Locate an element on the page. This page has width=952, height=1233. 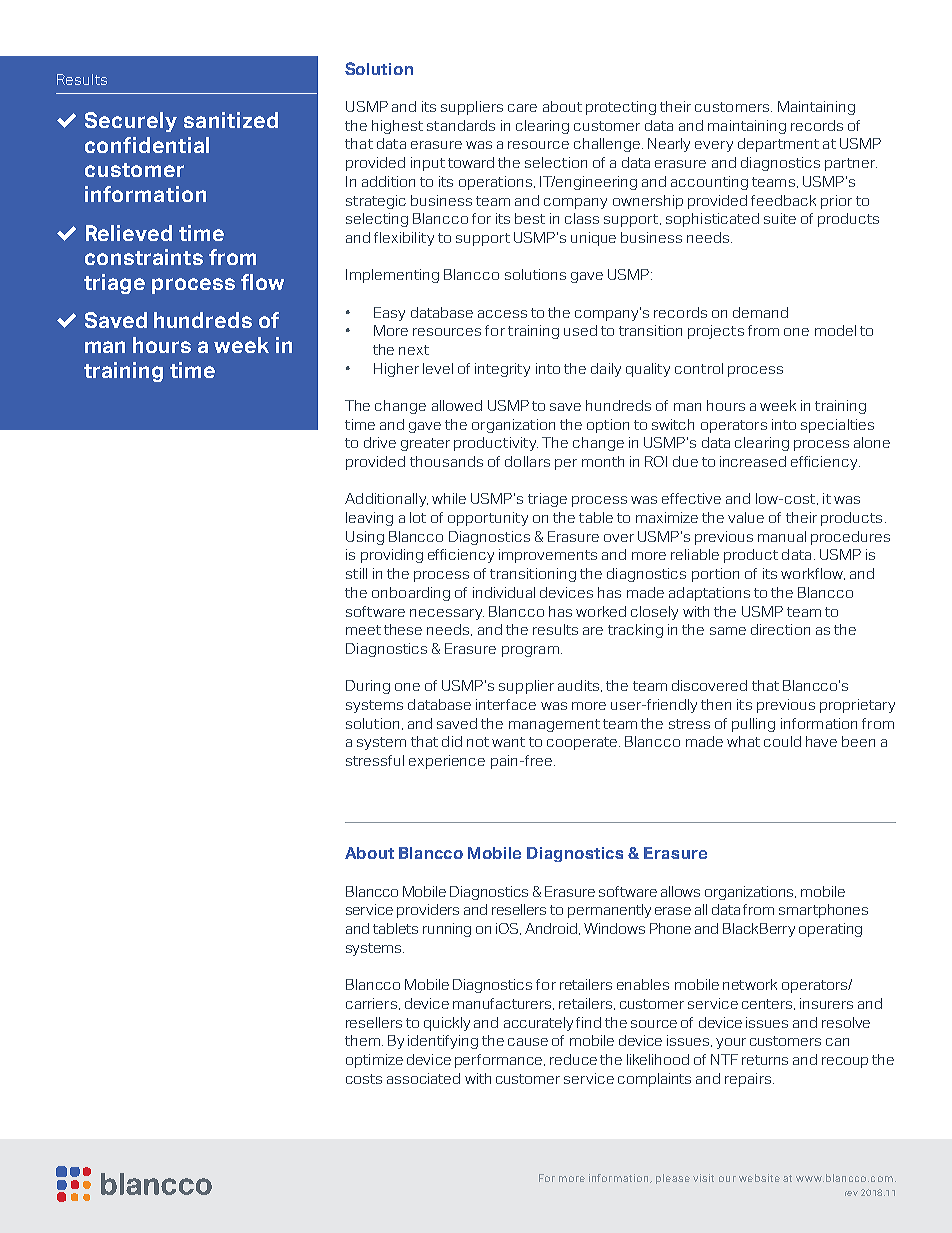
operating is located at coordinates (830, 930).
